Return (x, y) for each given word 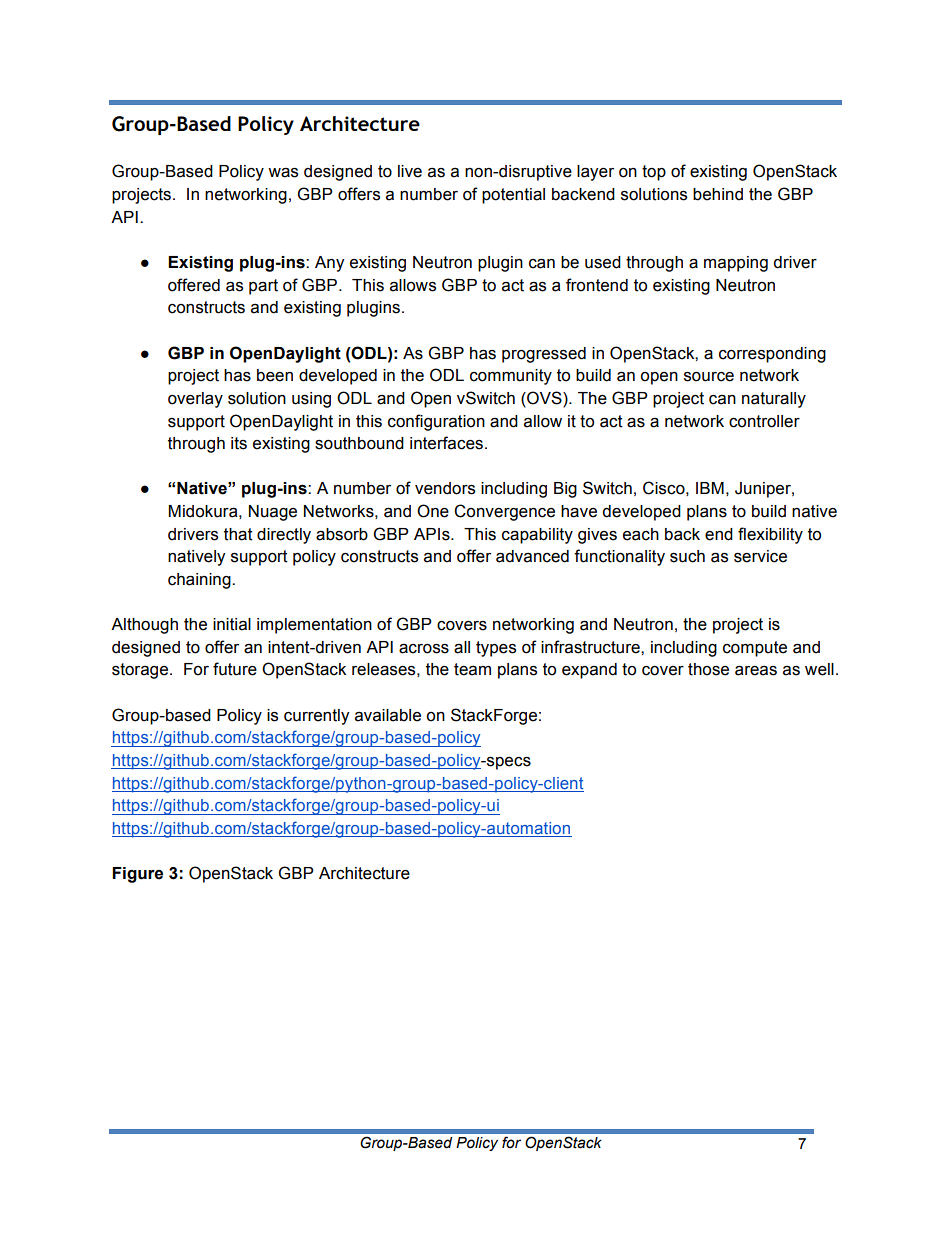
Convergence (504, 512)
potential (513, 196)
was (283, 173)
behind (718, 194)
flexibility (770, 535)
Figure (137, 875)
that (238, 534)
